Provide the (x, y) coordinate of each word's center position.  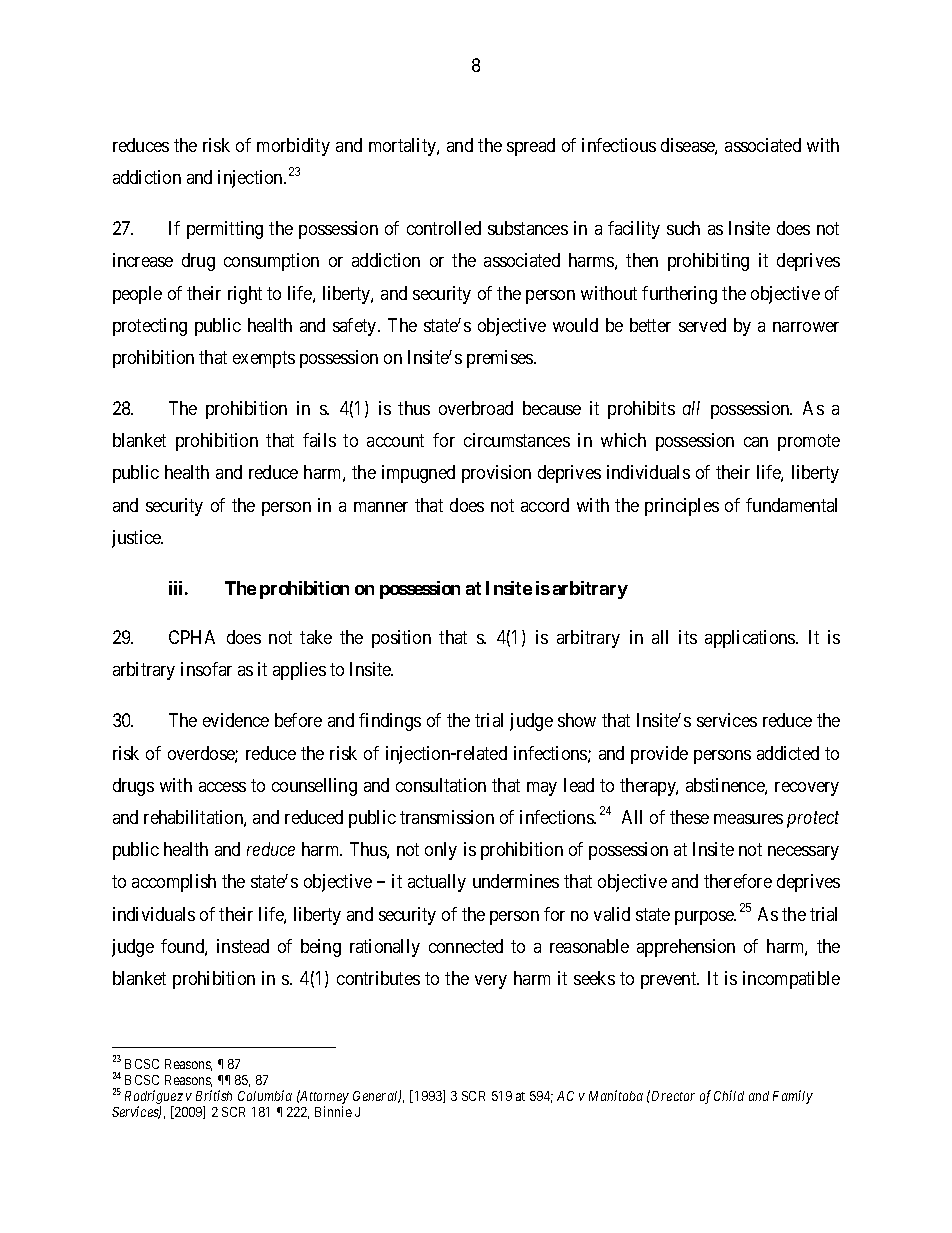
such (683, 228)
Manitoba (616, 1095)
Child (729, 1095)
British (214, 1095)
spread (531, 147)
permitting (225, 230)
